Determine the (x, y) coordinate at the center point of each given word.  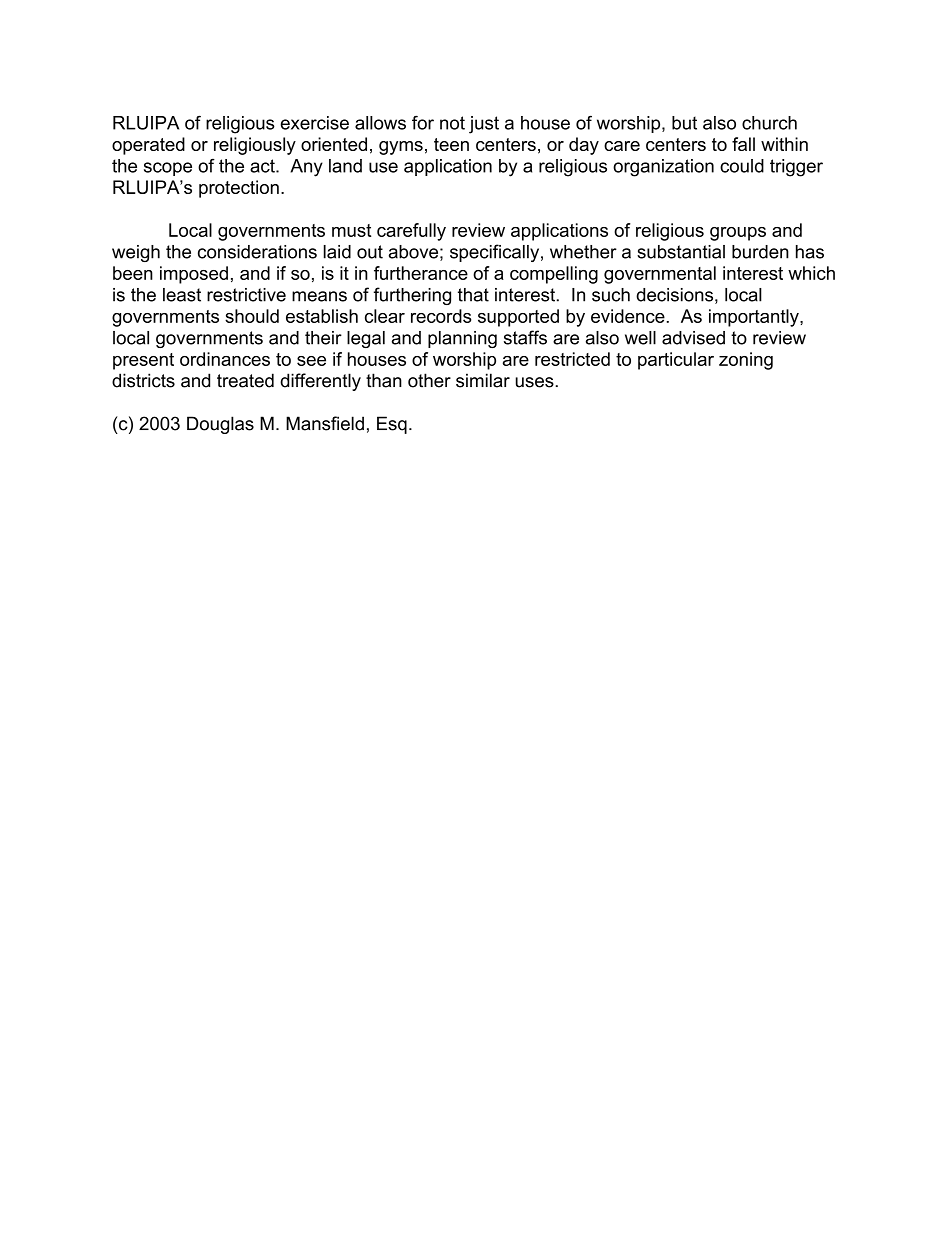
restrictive (246, 295)
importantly (755, 318)
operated (148, 146)
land (345, 166)
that (473, 295)
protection (239, 189)
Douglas (220, 425)
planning (462, 339)
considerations (257, 252)
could (742, 166)
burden (760, 252)
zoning (746, 361)
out (370, 252)
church (769, 123)
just (484, 125)
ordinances (225, 359)
